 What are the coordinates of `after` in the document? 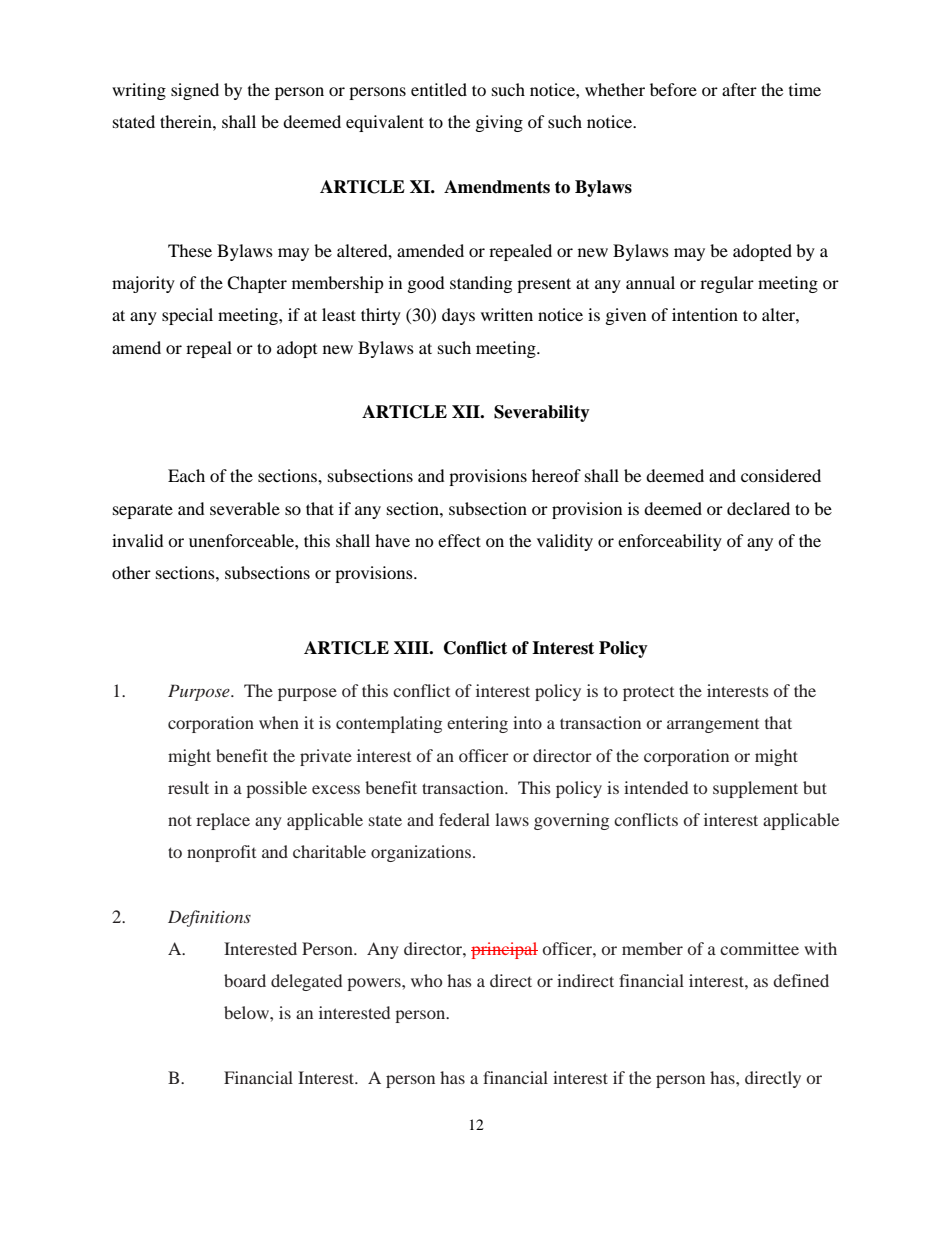 It's located at (739, 89).
